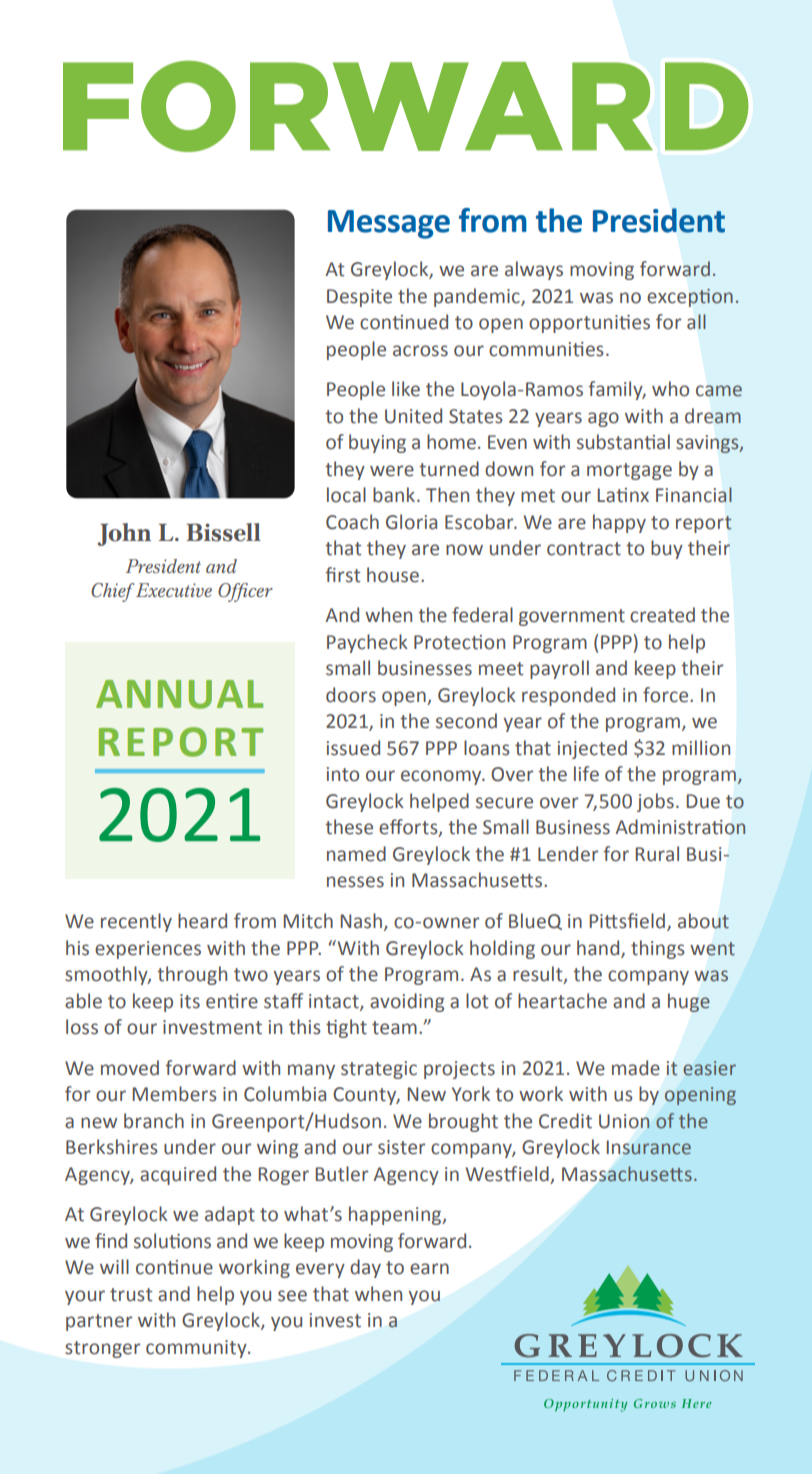 Image resolution: width=812 pixels, height=1474 pixels. What do you see at coordinates (409, 828) in the screenshot?
I see `efforts` at bounding box center [409, 828].
